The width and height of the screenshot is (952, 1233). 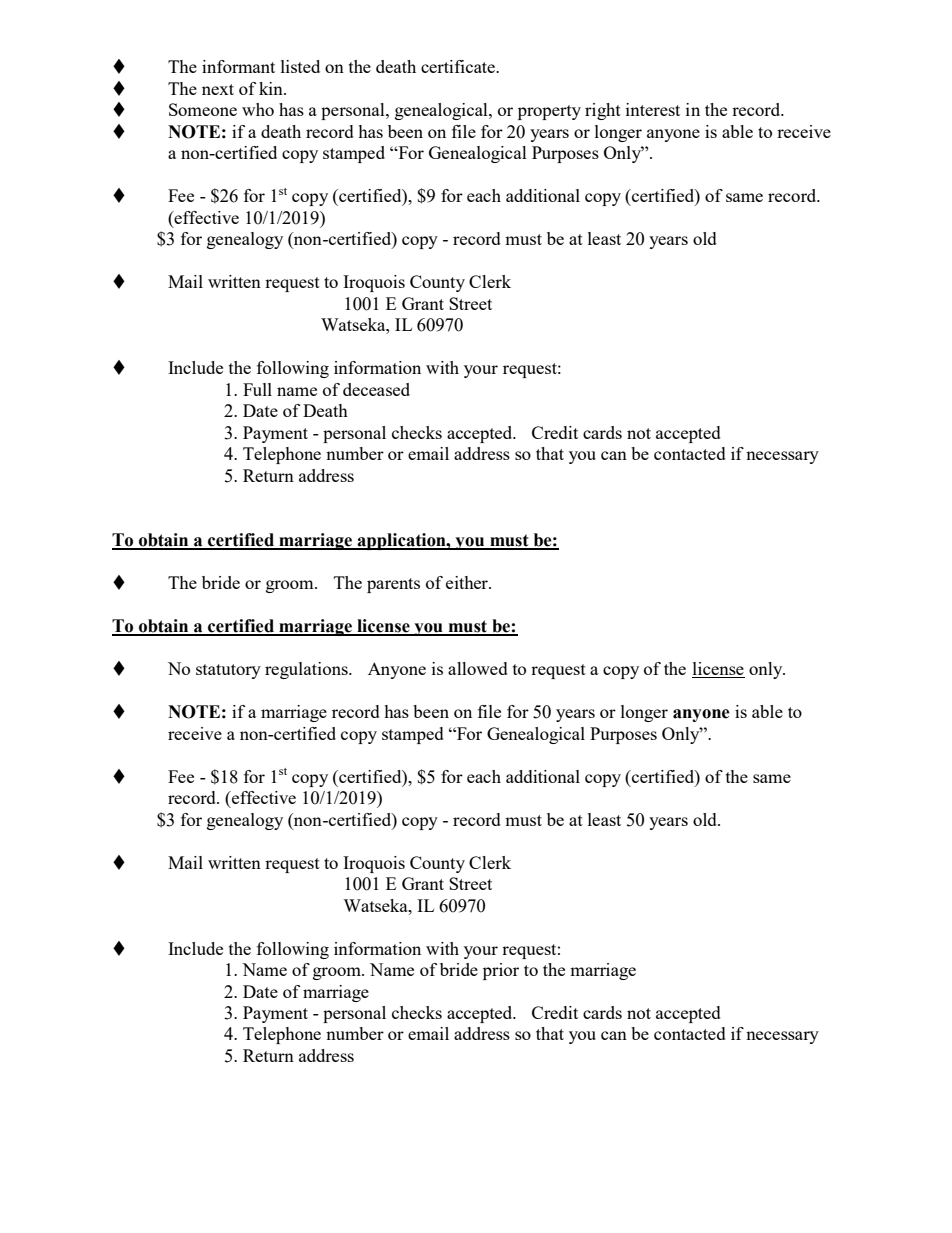 What do you see at coordinates (228, 671) in the screenshot?
I see `statutory` at bounding box center [228, 671].
